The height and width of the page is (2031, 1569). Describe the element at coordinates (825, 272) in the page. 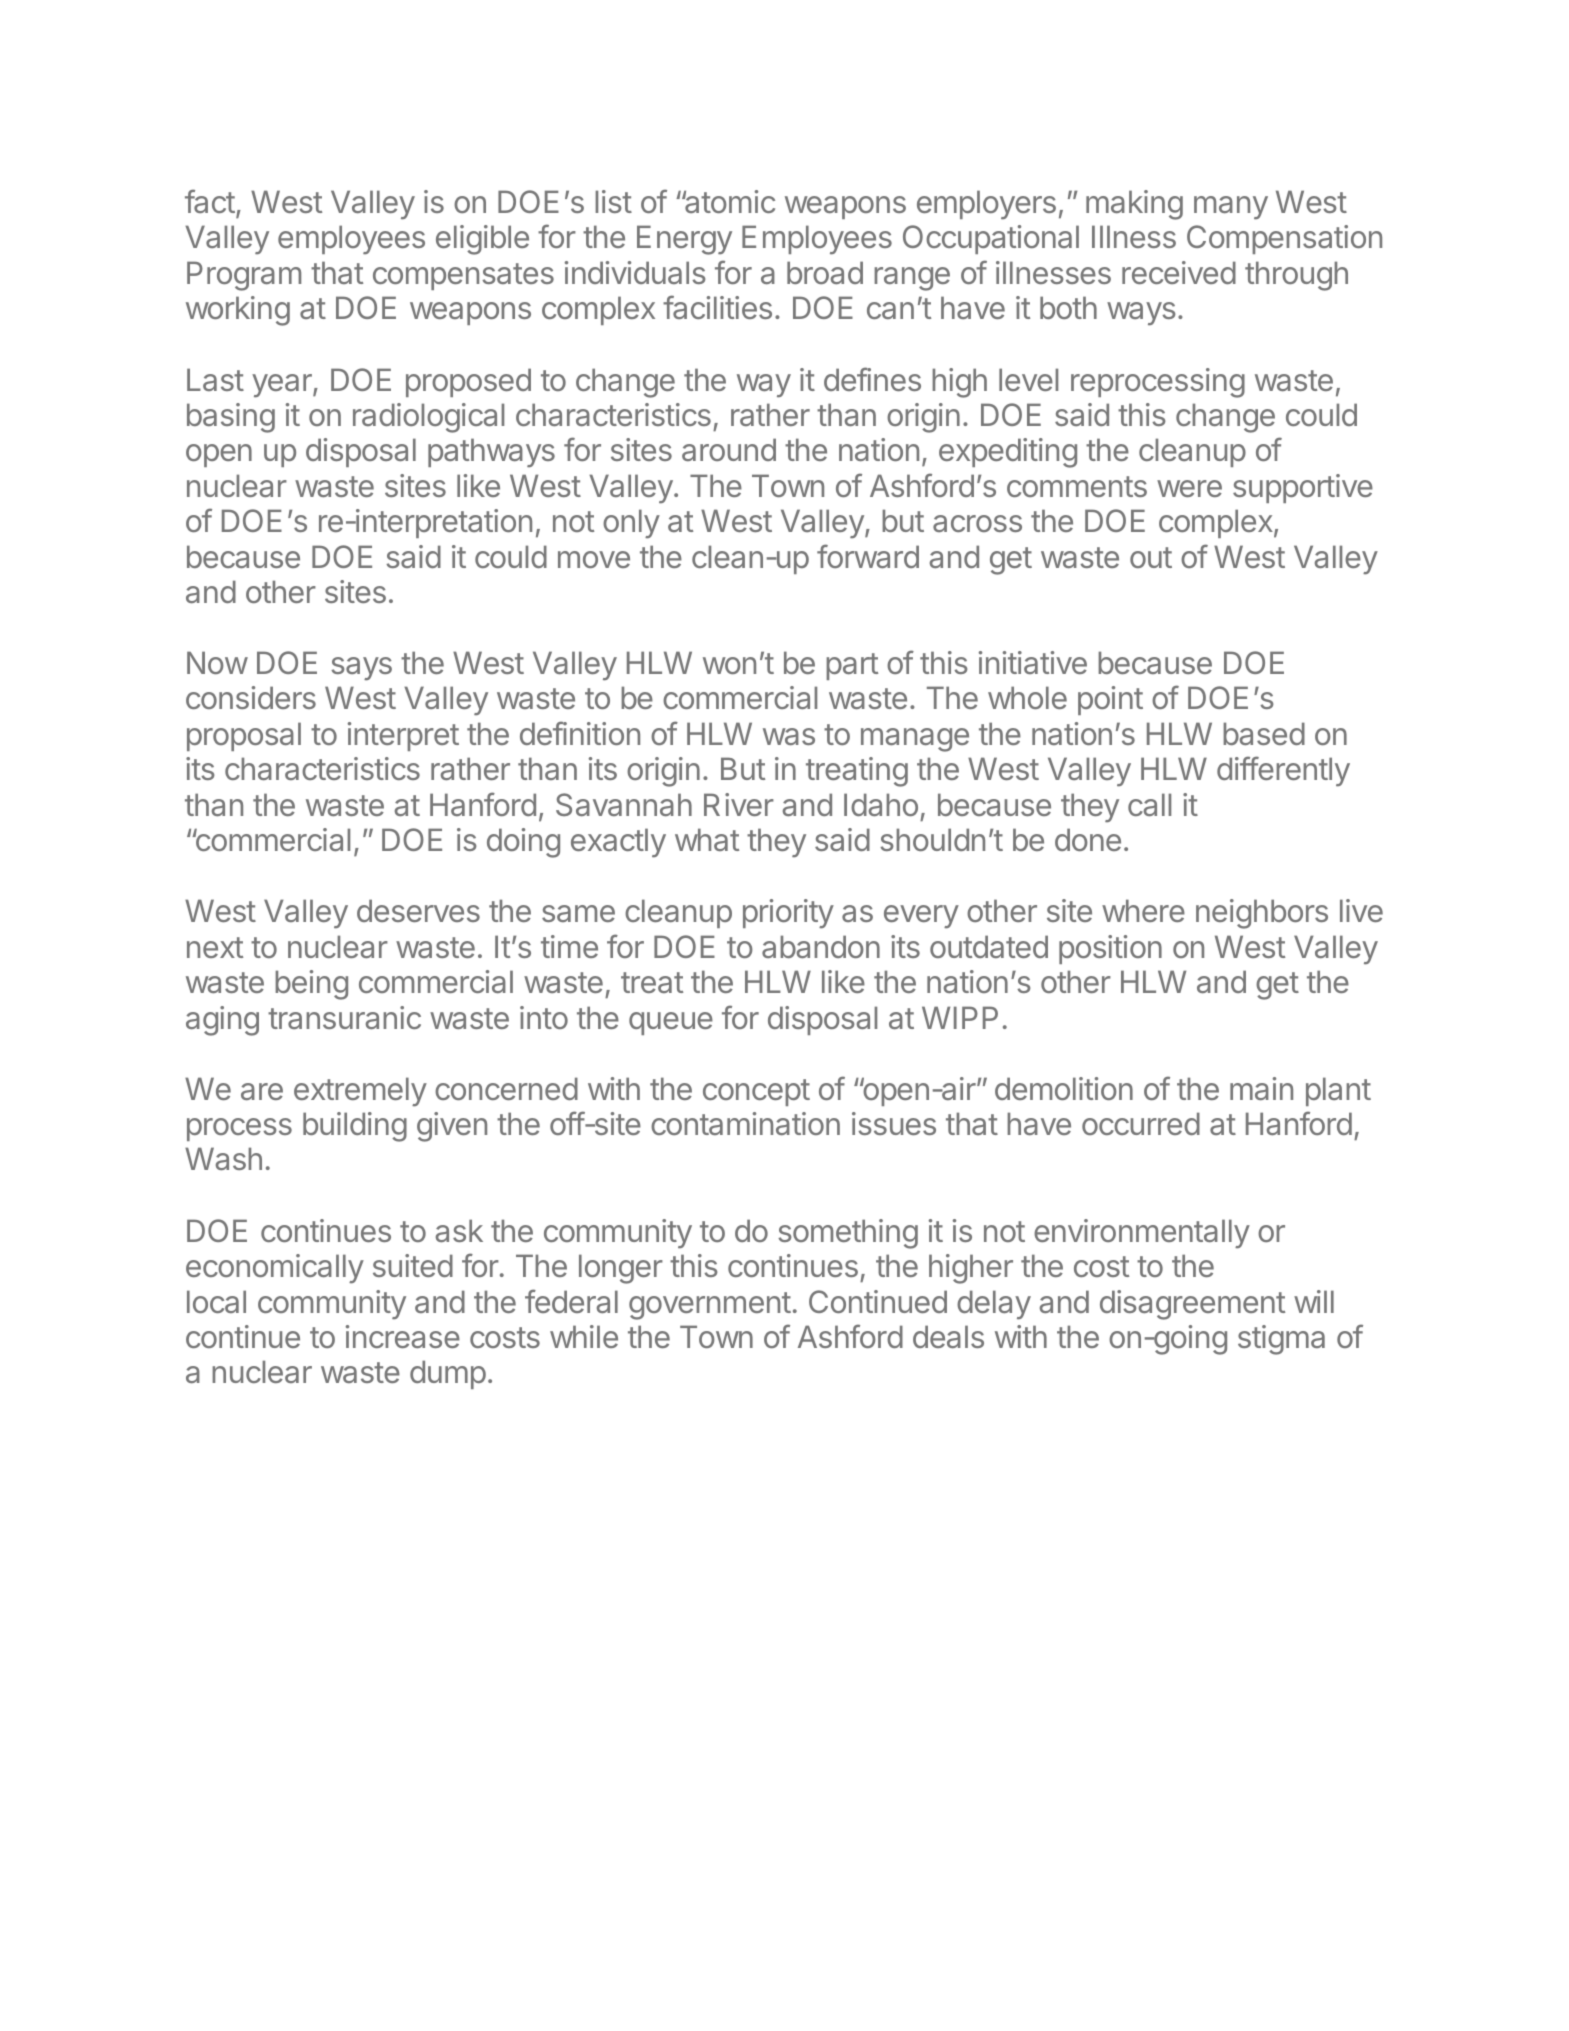

I see `broad` at that location.
